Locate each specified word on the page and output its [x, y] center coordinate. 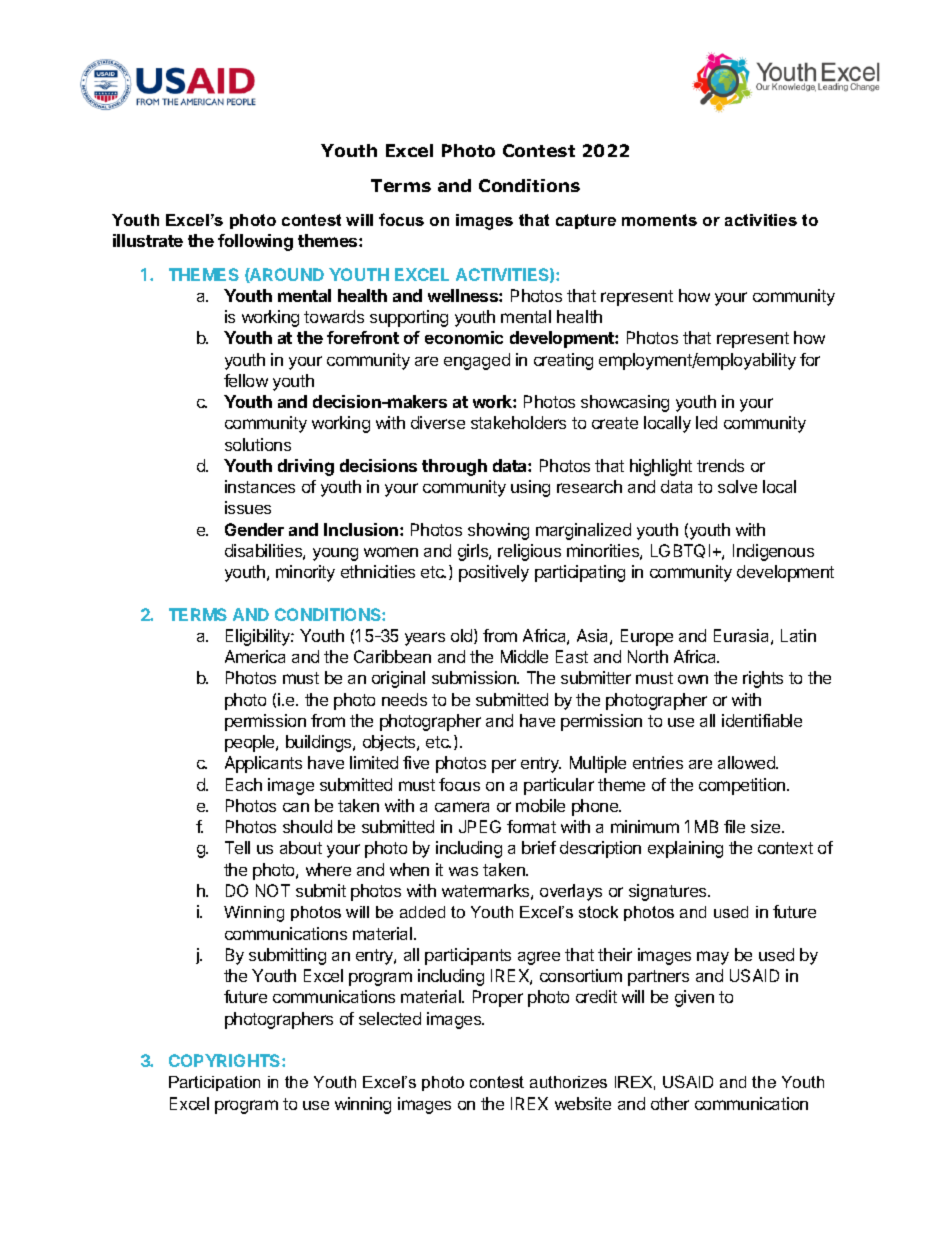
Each [244, 784]
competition [743, 786]
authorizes [568, 1082]
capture [586, 221]
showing [498, 531]
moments [659, 220]
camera [462, 807]
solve [737, 486]
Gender [254, 529]
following [255, 242]
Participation [214, 1083]
